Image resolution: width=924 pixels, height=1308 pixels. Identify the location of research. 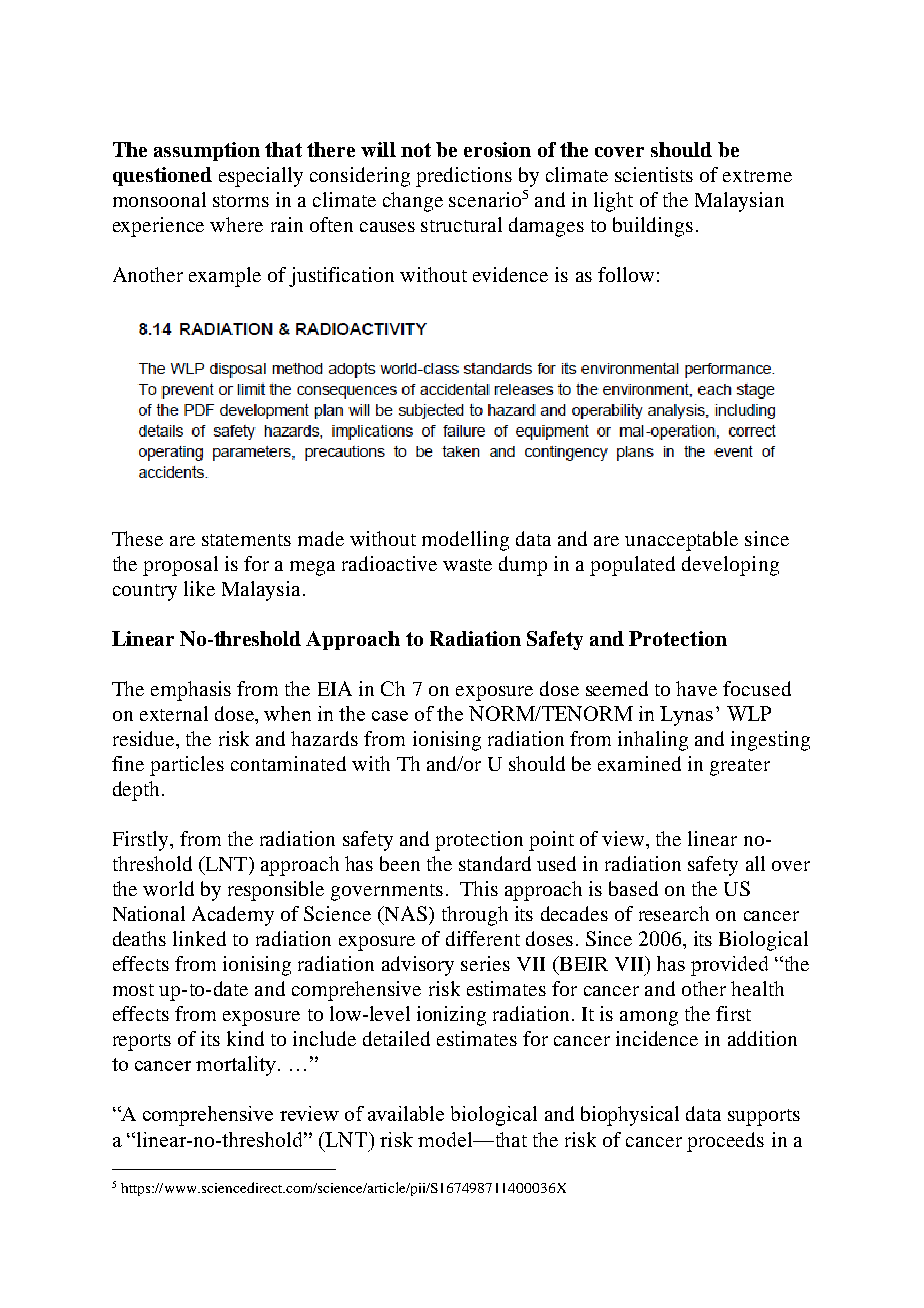
(674, 913).
